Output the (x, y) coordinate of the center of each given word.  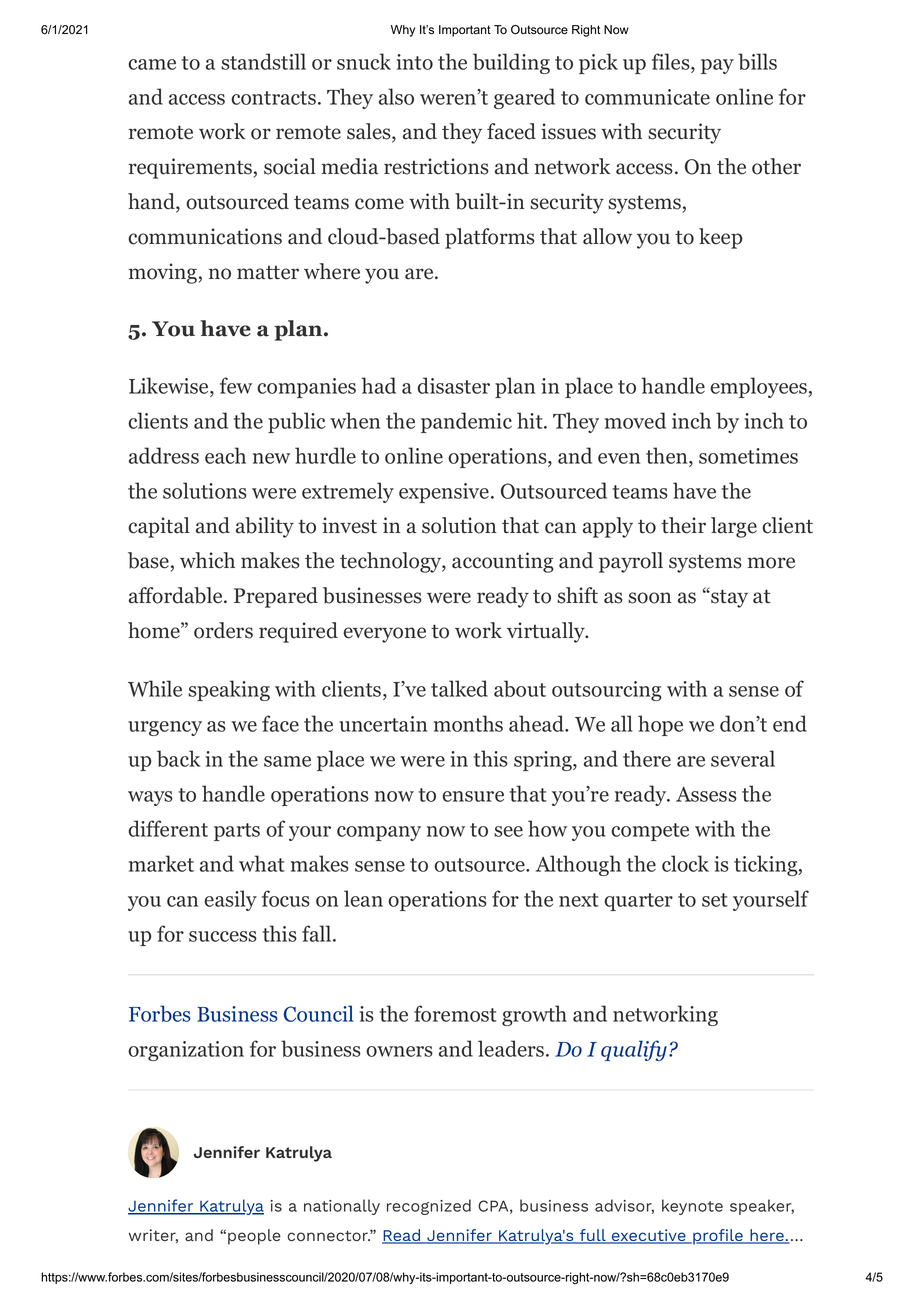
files (671, 61)
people (254, 1237)
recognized (429, 1207)
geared (524, 98)
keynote (692, 1207)
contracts (273, 98)
